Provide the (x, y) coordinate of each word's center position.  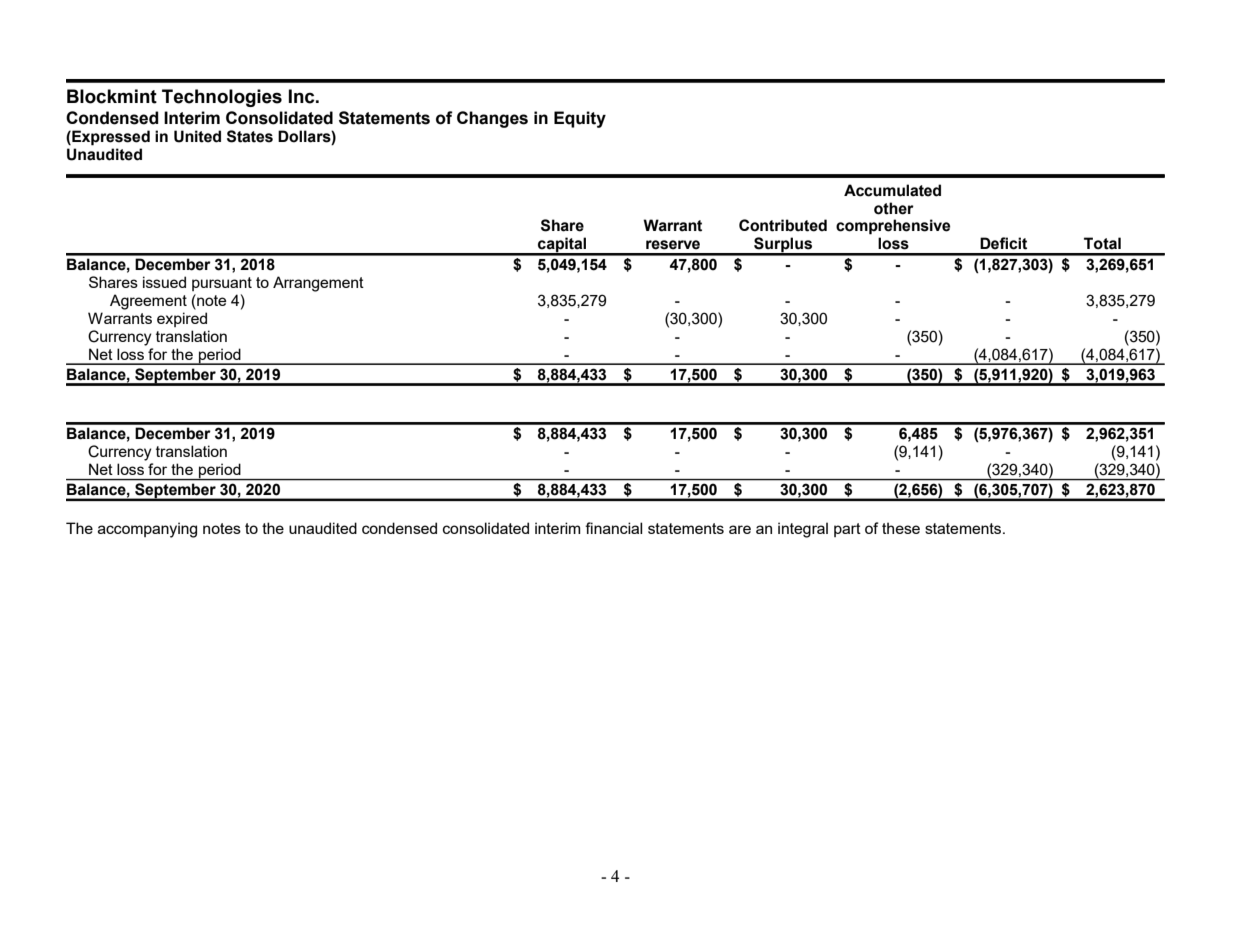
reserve (673, 245)
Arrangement (318, 284)
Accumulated (892, 190)
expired (182, 319)
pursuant (222, 284)
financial (613, 528)
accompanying (147, 530)
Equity (580, 119)
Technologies (222, 98)
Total (1102, 243)
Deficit (1003, 243)
